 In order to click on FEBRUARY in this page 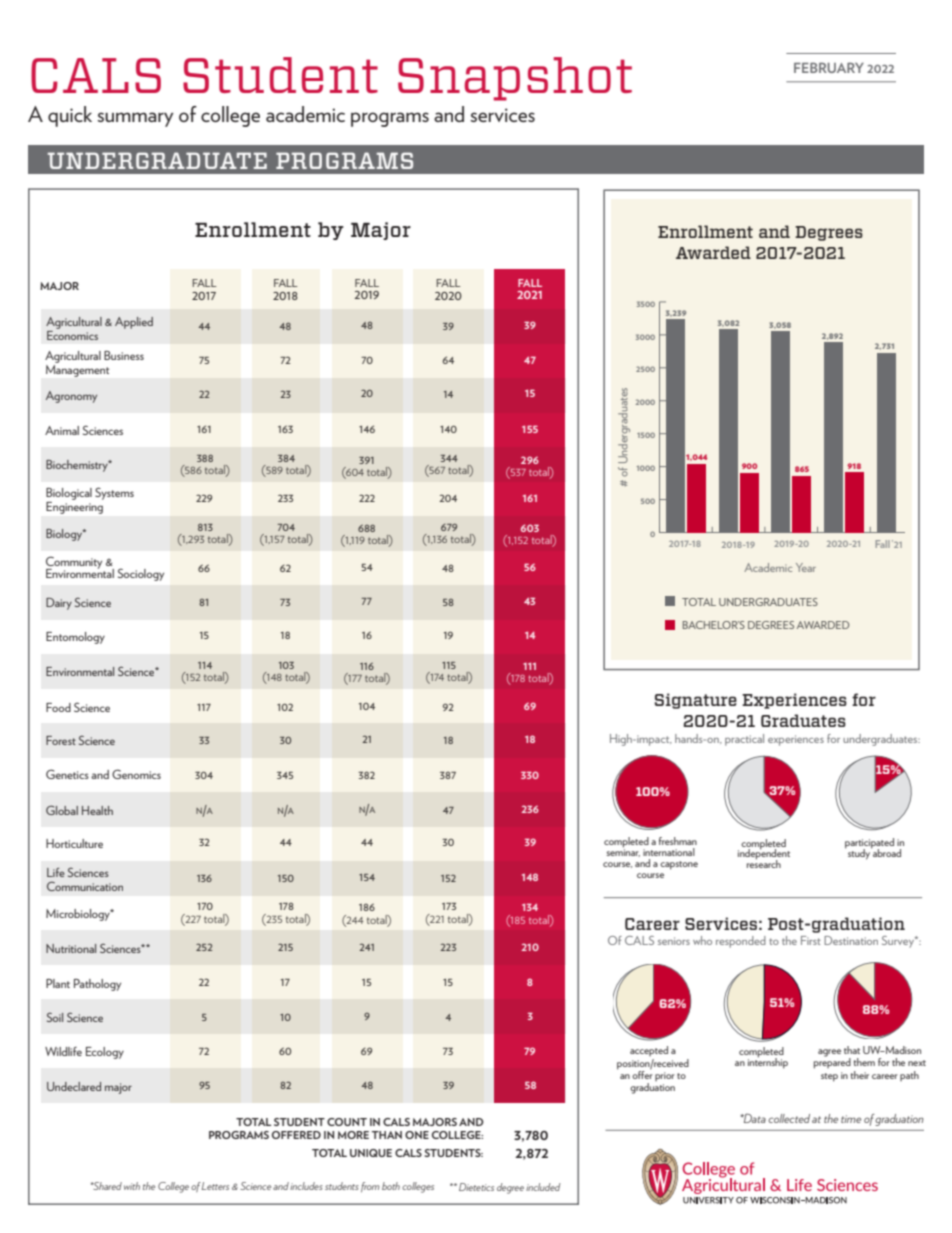, I will do `click(829, 67)`.
